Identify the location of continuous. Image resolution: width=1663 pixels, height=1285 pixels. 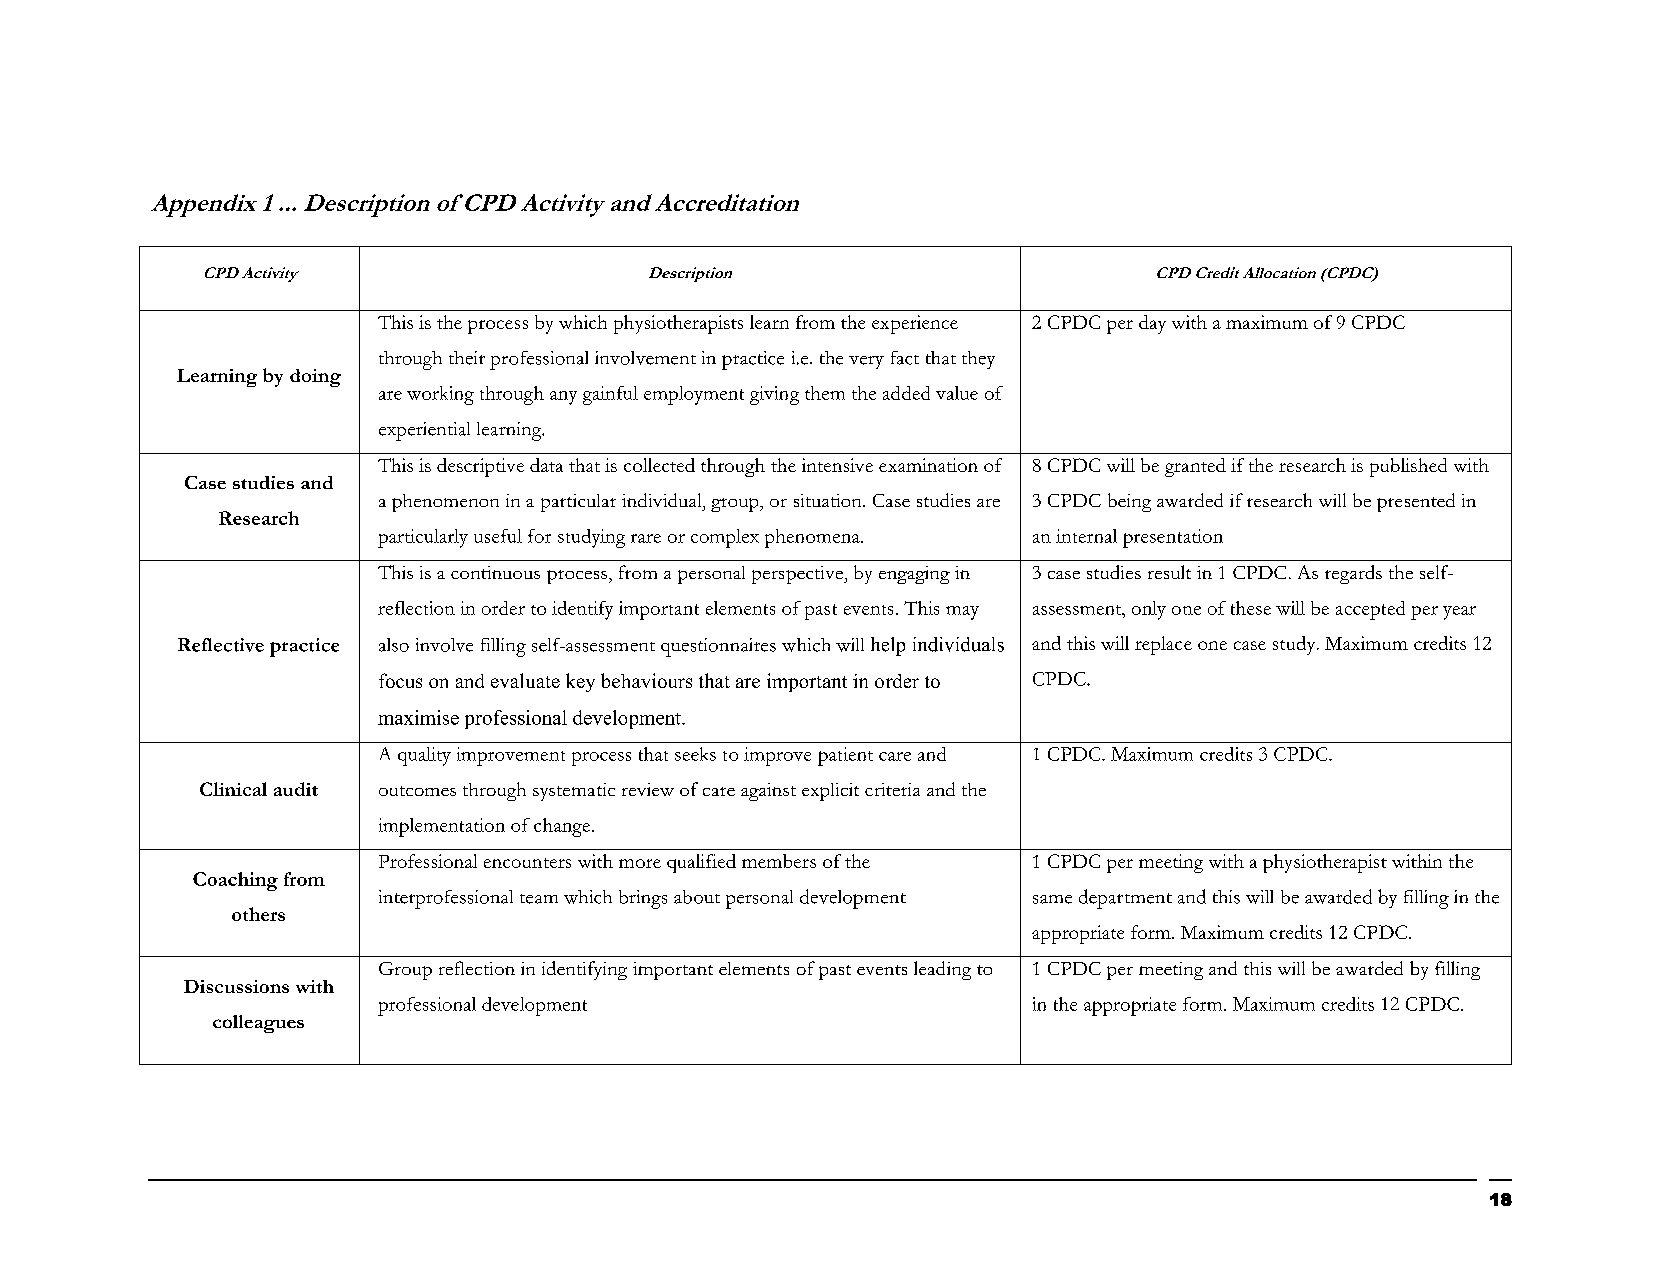
(495, 572).
